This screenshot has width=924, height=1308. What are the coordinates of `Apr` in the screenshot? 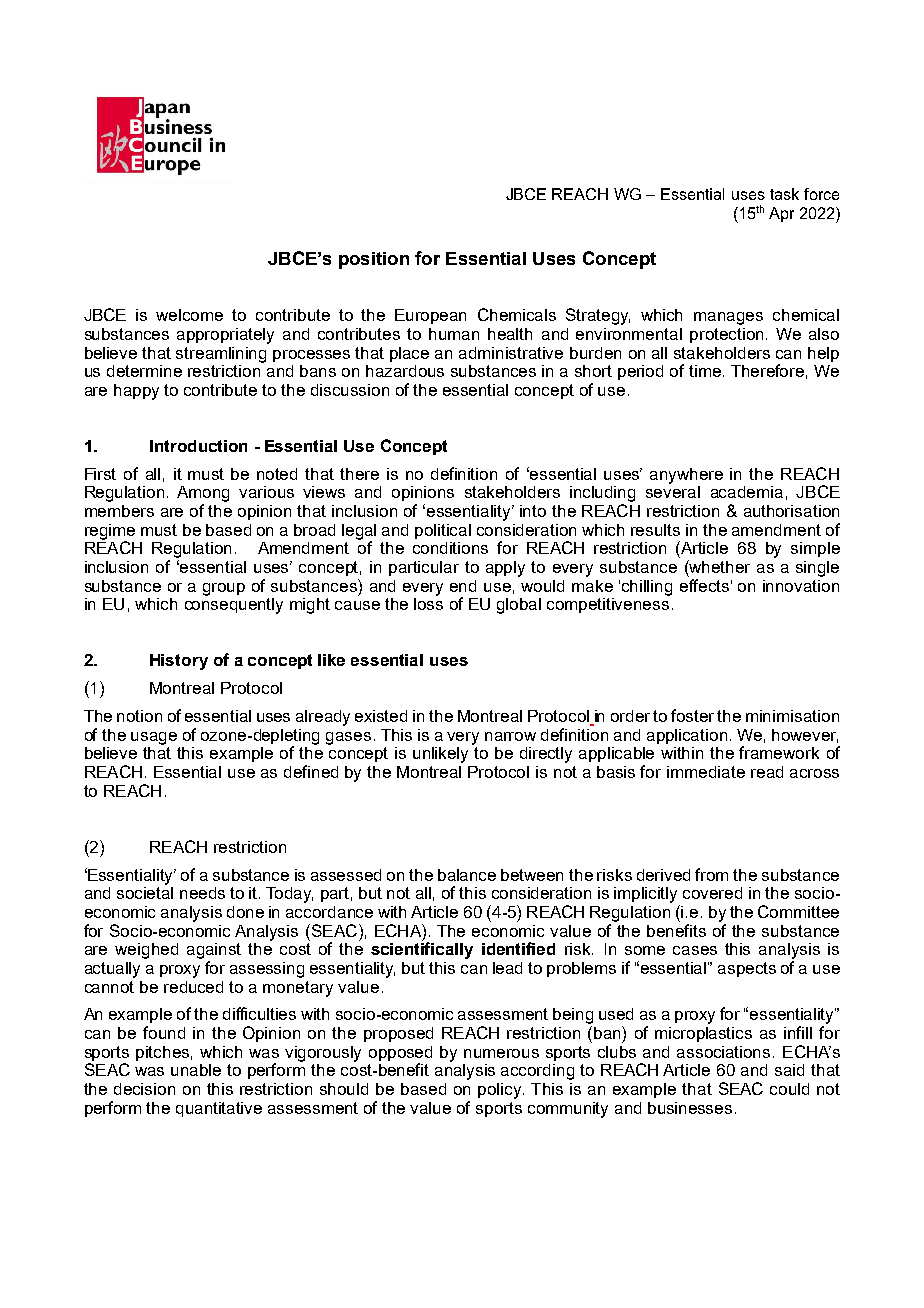 It's located at (781, 214).
